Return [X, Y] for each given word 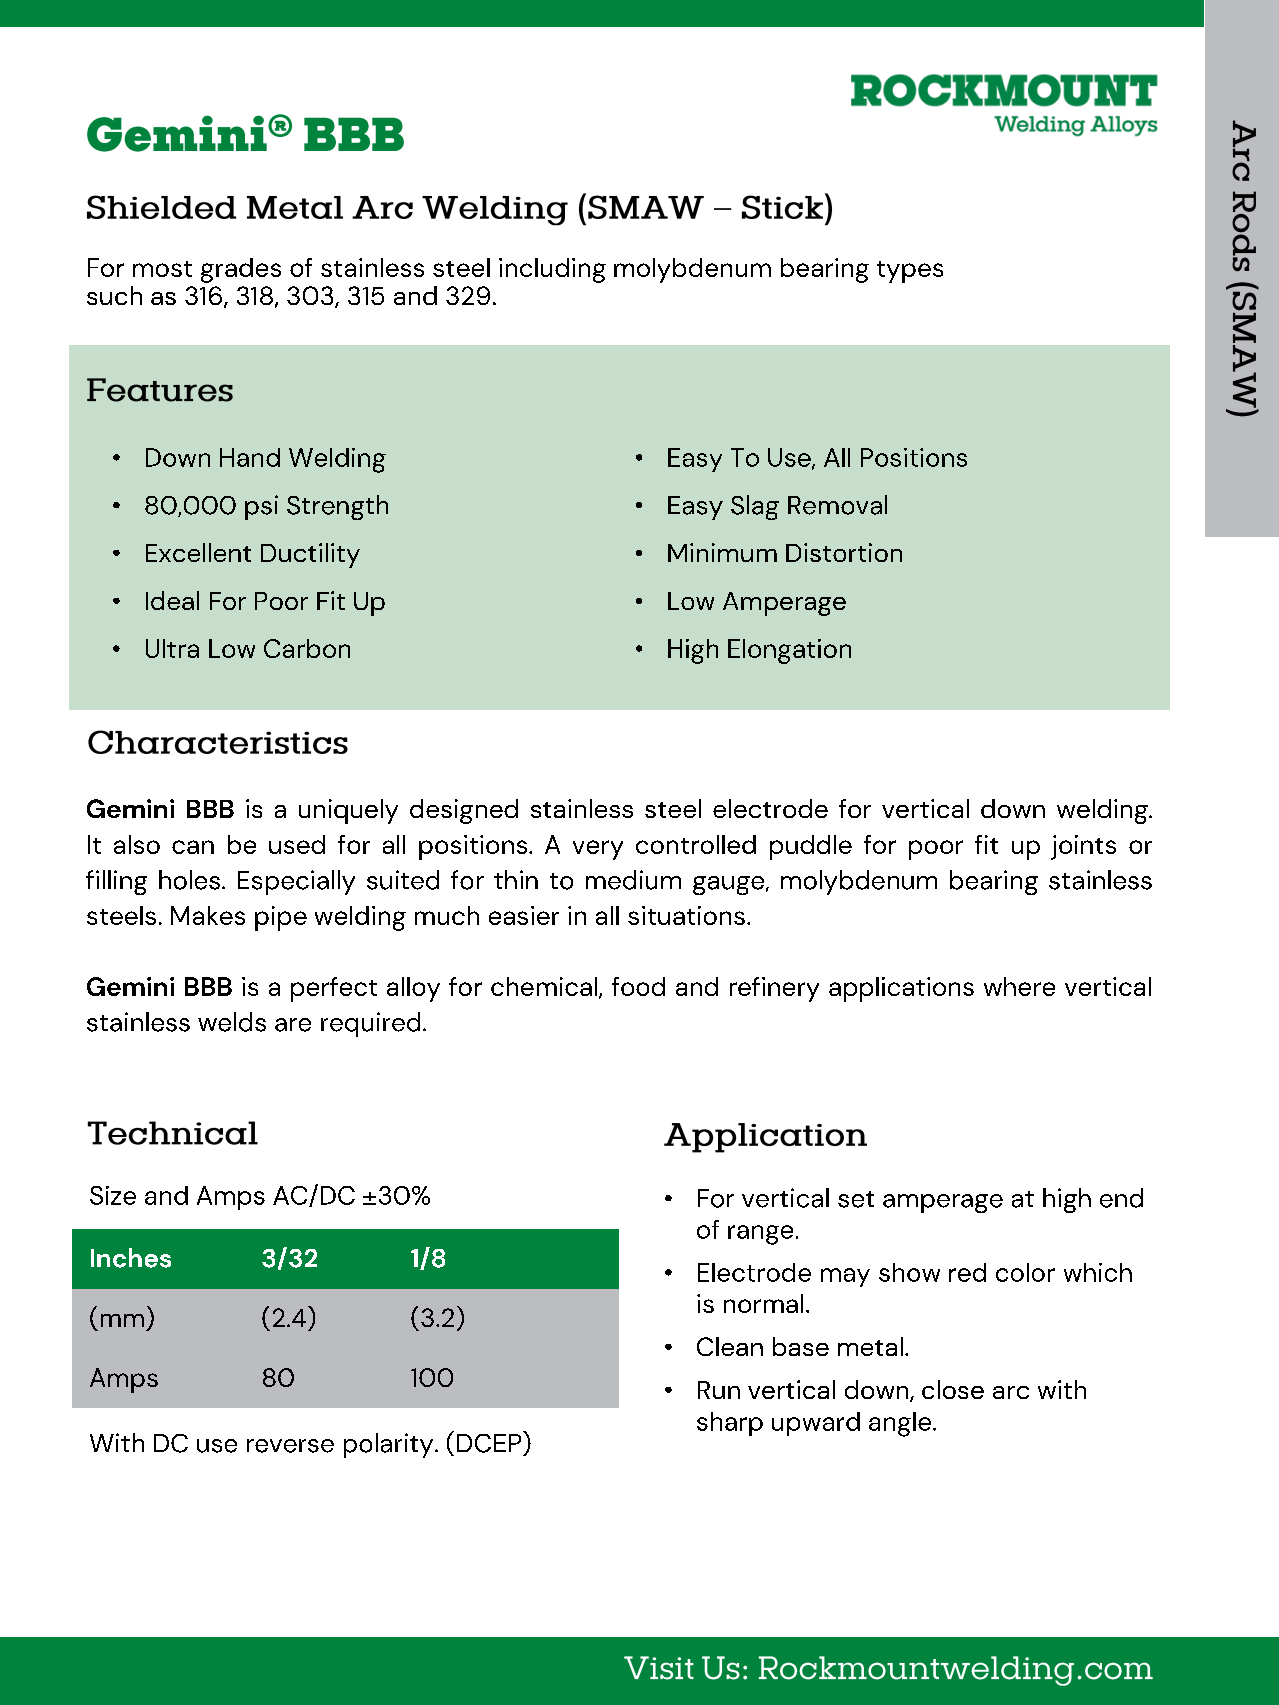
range [760, 1235]
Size [113, 1195]
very [598, 850]
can [193, 847]
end [1121, 1198]
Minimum [722, 552]
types [910, 272]
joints [1083, 847]
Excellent [198, 552]
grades [241, 270]
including [552, 270]
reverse [290, 1446]
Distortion [844, 552]
